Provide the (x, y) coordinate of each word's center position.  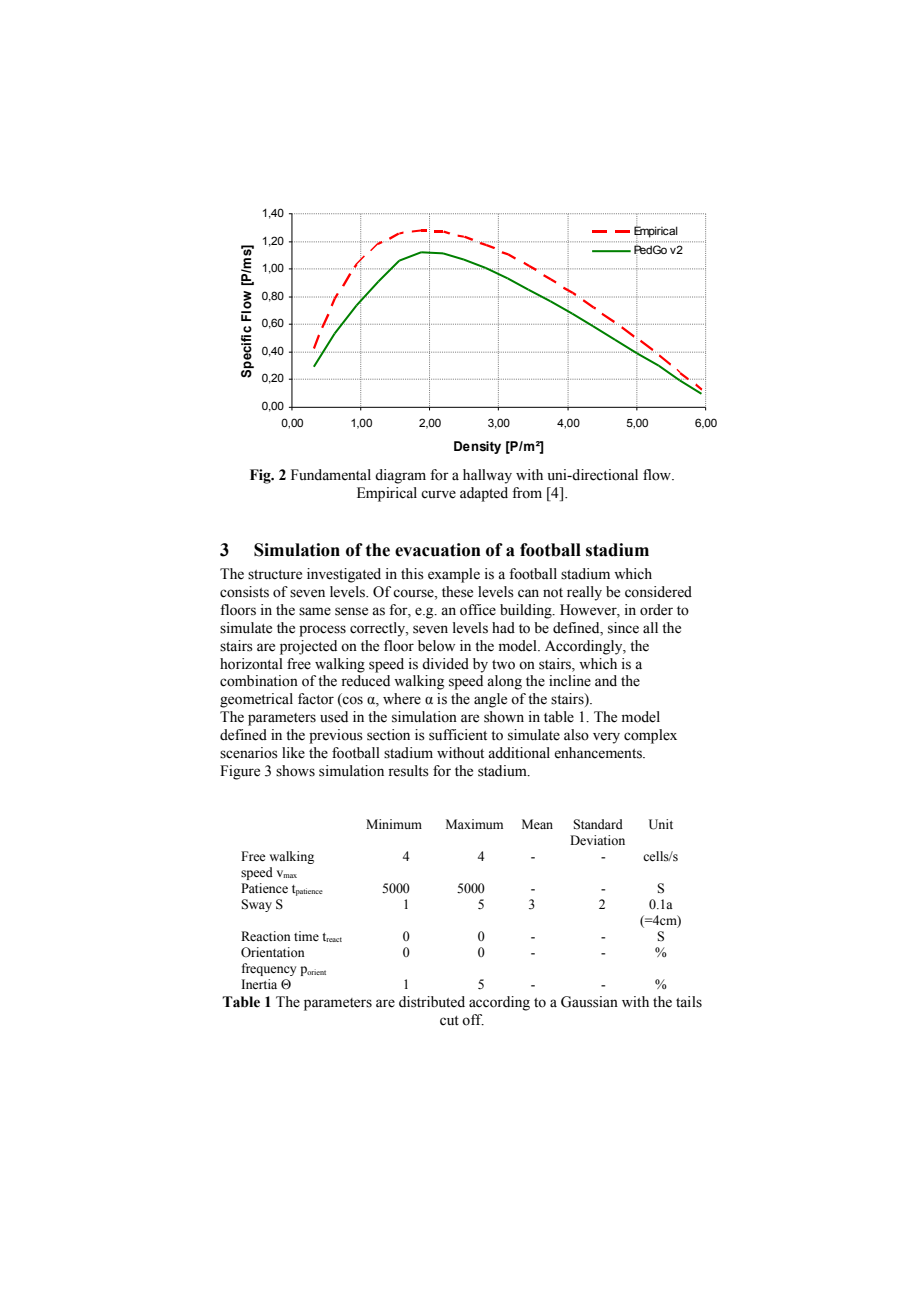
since (623, 628)
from (527, 493)
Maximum (474, 824)
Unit (661, 824)
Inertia (259, 984)
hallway (487, 476)
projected (308, 647)
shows (295, 771)
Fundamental (331, 475)
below (436, 646)
